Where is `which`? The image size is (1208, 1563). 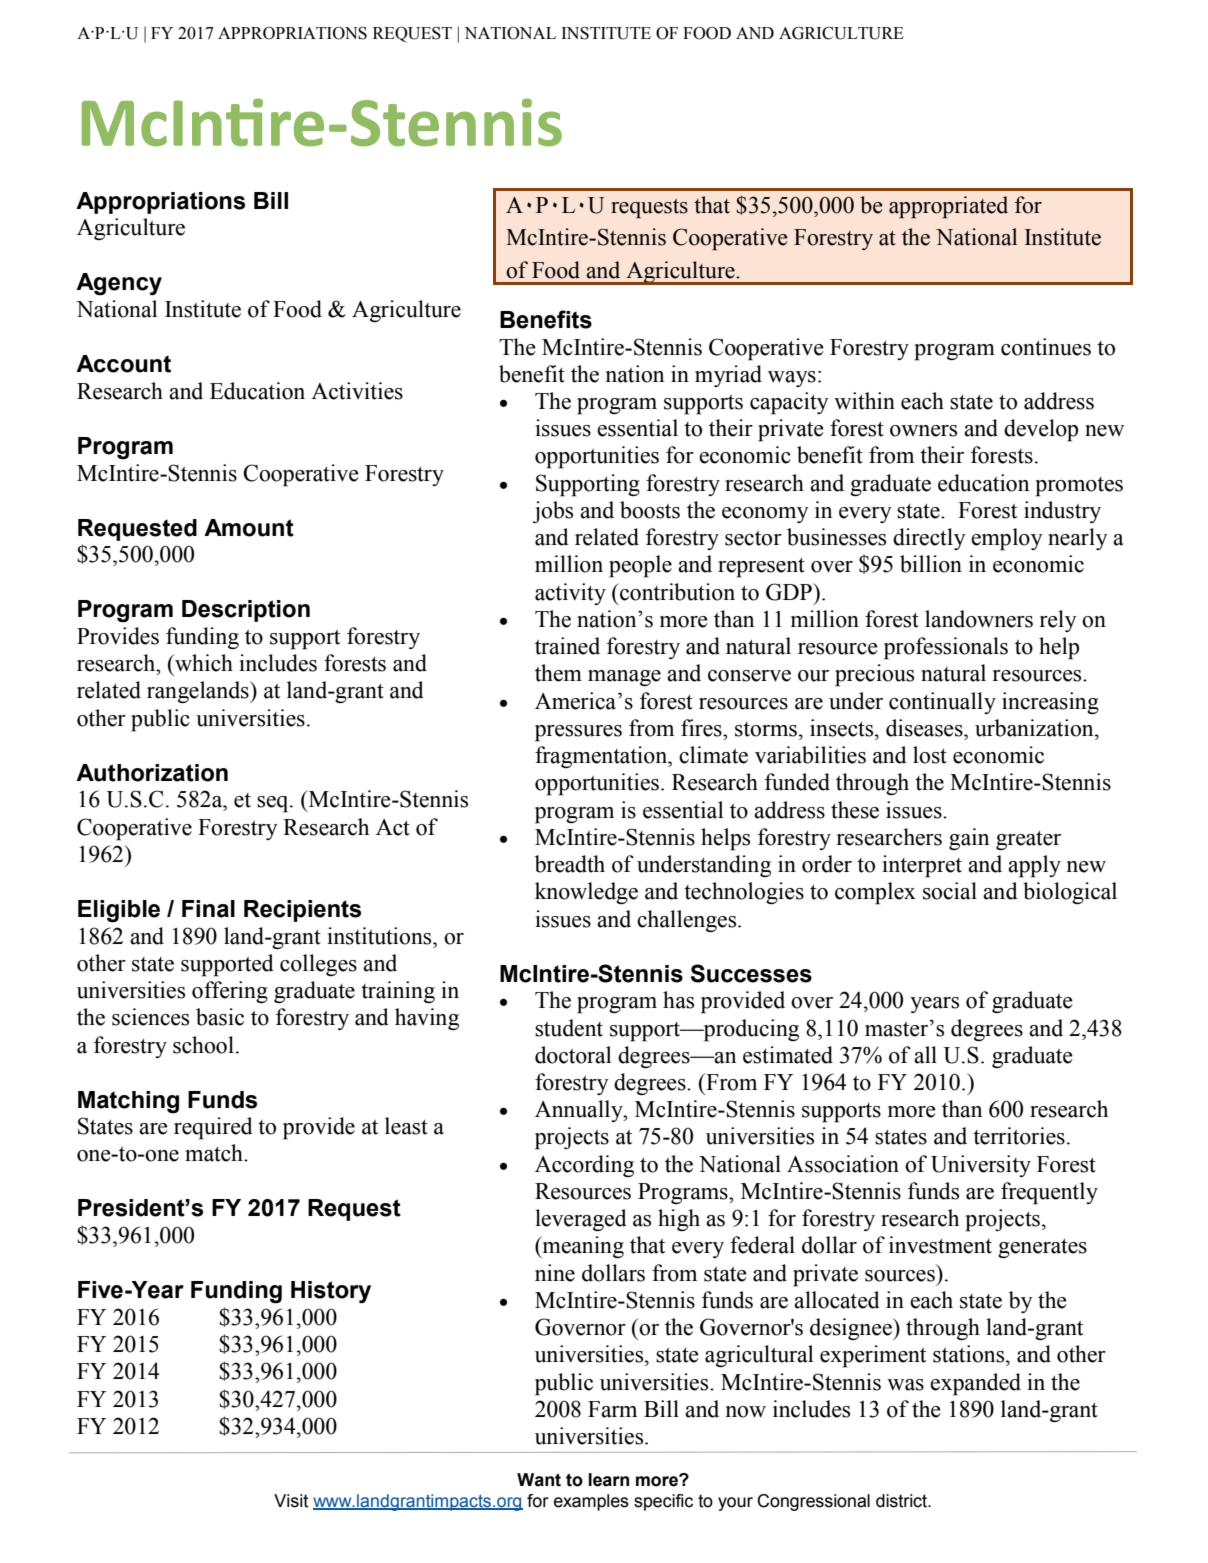
which is located at coordinates (203, 663).
